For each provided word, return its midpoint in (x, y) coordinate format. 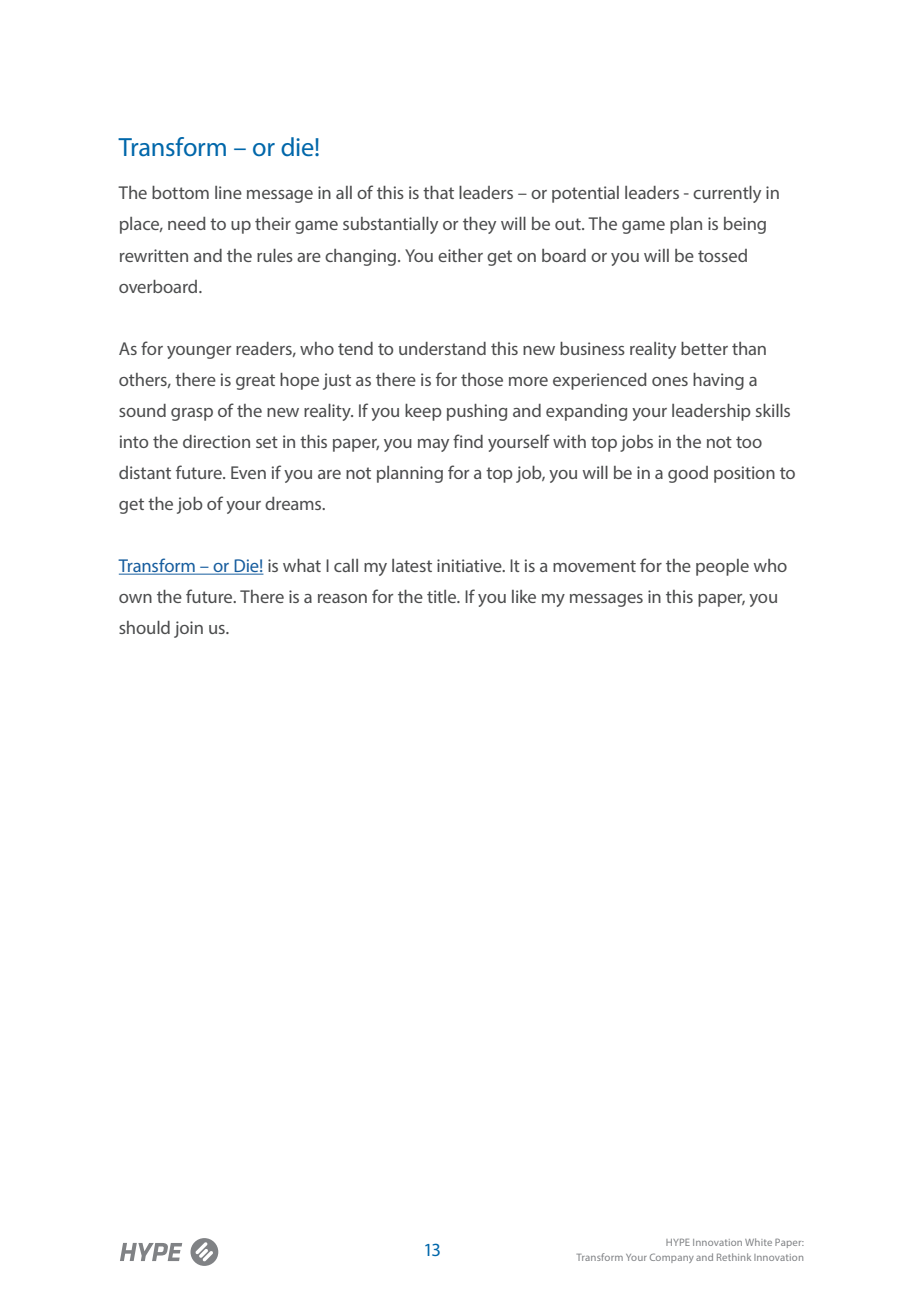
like (524, 596)
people (722, 567)
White (758, 1242)
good (688, 474)
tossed (722, 255)
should (144, 627)
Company (672, 1258)
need (187, 223)
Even (248, 472)
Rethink (734, 1257)
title (443, 596)
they (479, 225)
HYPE (678, 1242)
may (433, 445)
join (188, 629)
